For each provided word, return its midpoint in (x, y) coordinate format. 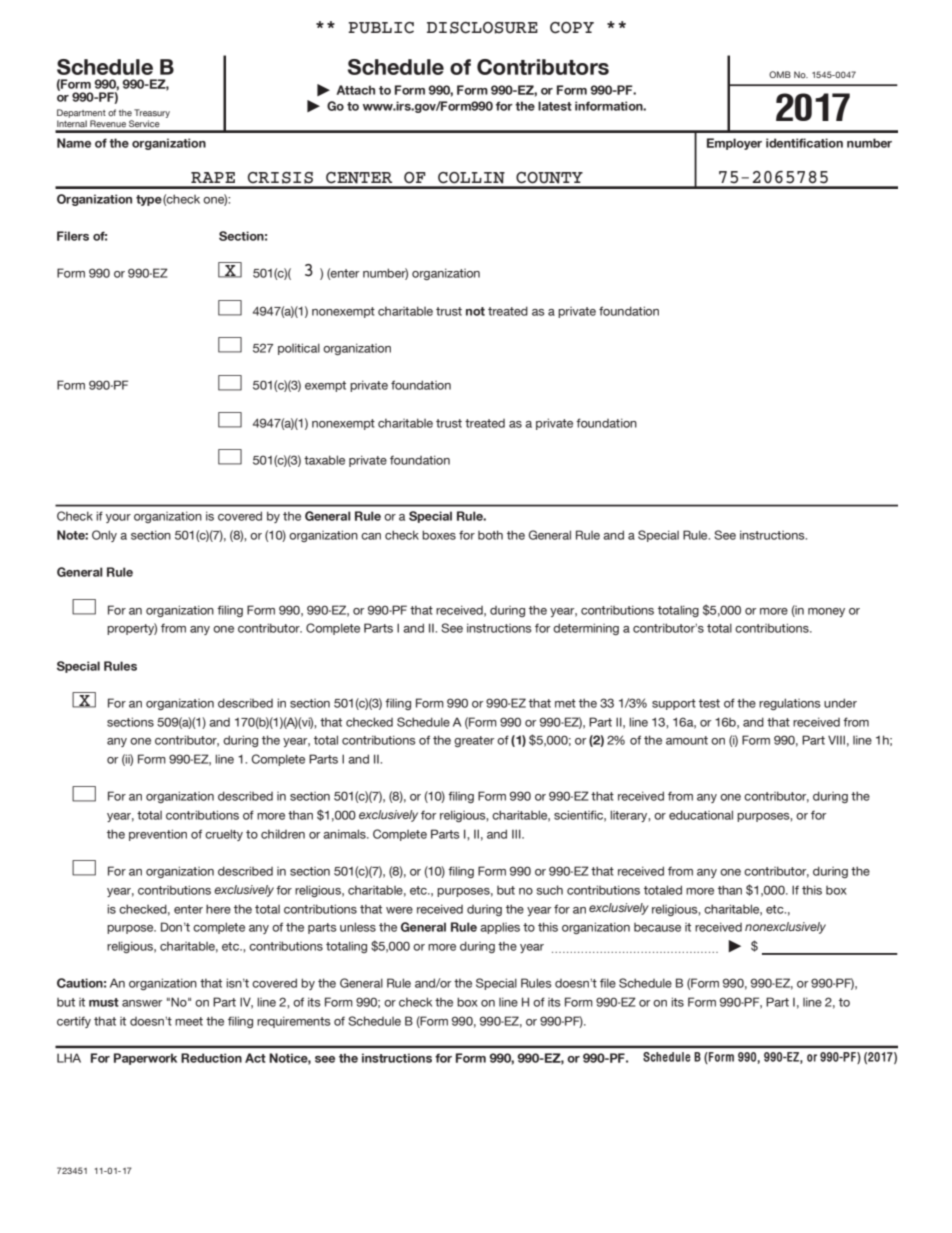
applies (500, 928)
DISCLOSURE (482, 28)
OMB (780, 74)
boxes (439, 535)
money (826, 612)
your (118, 518)
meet (189, 1021)
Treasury (152, 113)
